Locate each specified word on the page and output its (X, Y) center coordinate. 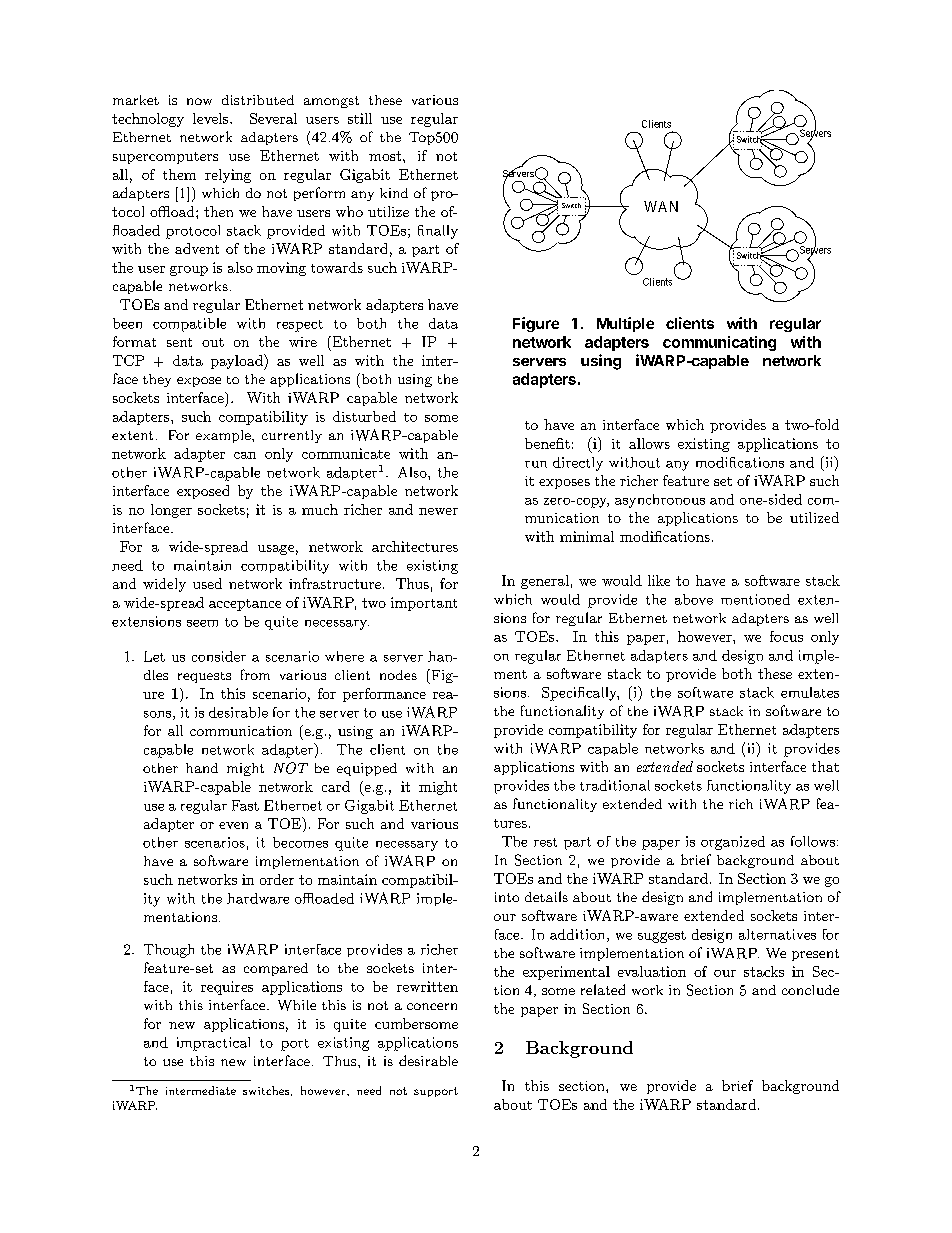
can (245, 455)
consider (219, 656)
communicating (719, 343)
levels (212, 118)
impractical (213, 1044)
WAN (661, 206)
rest (545, 842)
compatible (189, 325)
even (233, 825)
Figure (536, 324)
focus (786, 636)
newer (438, 511)
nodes (398, 675)
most (386, 156)
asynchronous (660, 501)
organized (733, 843)
